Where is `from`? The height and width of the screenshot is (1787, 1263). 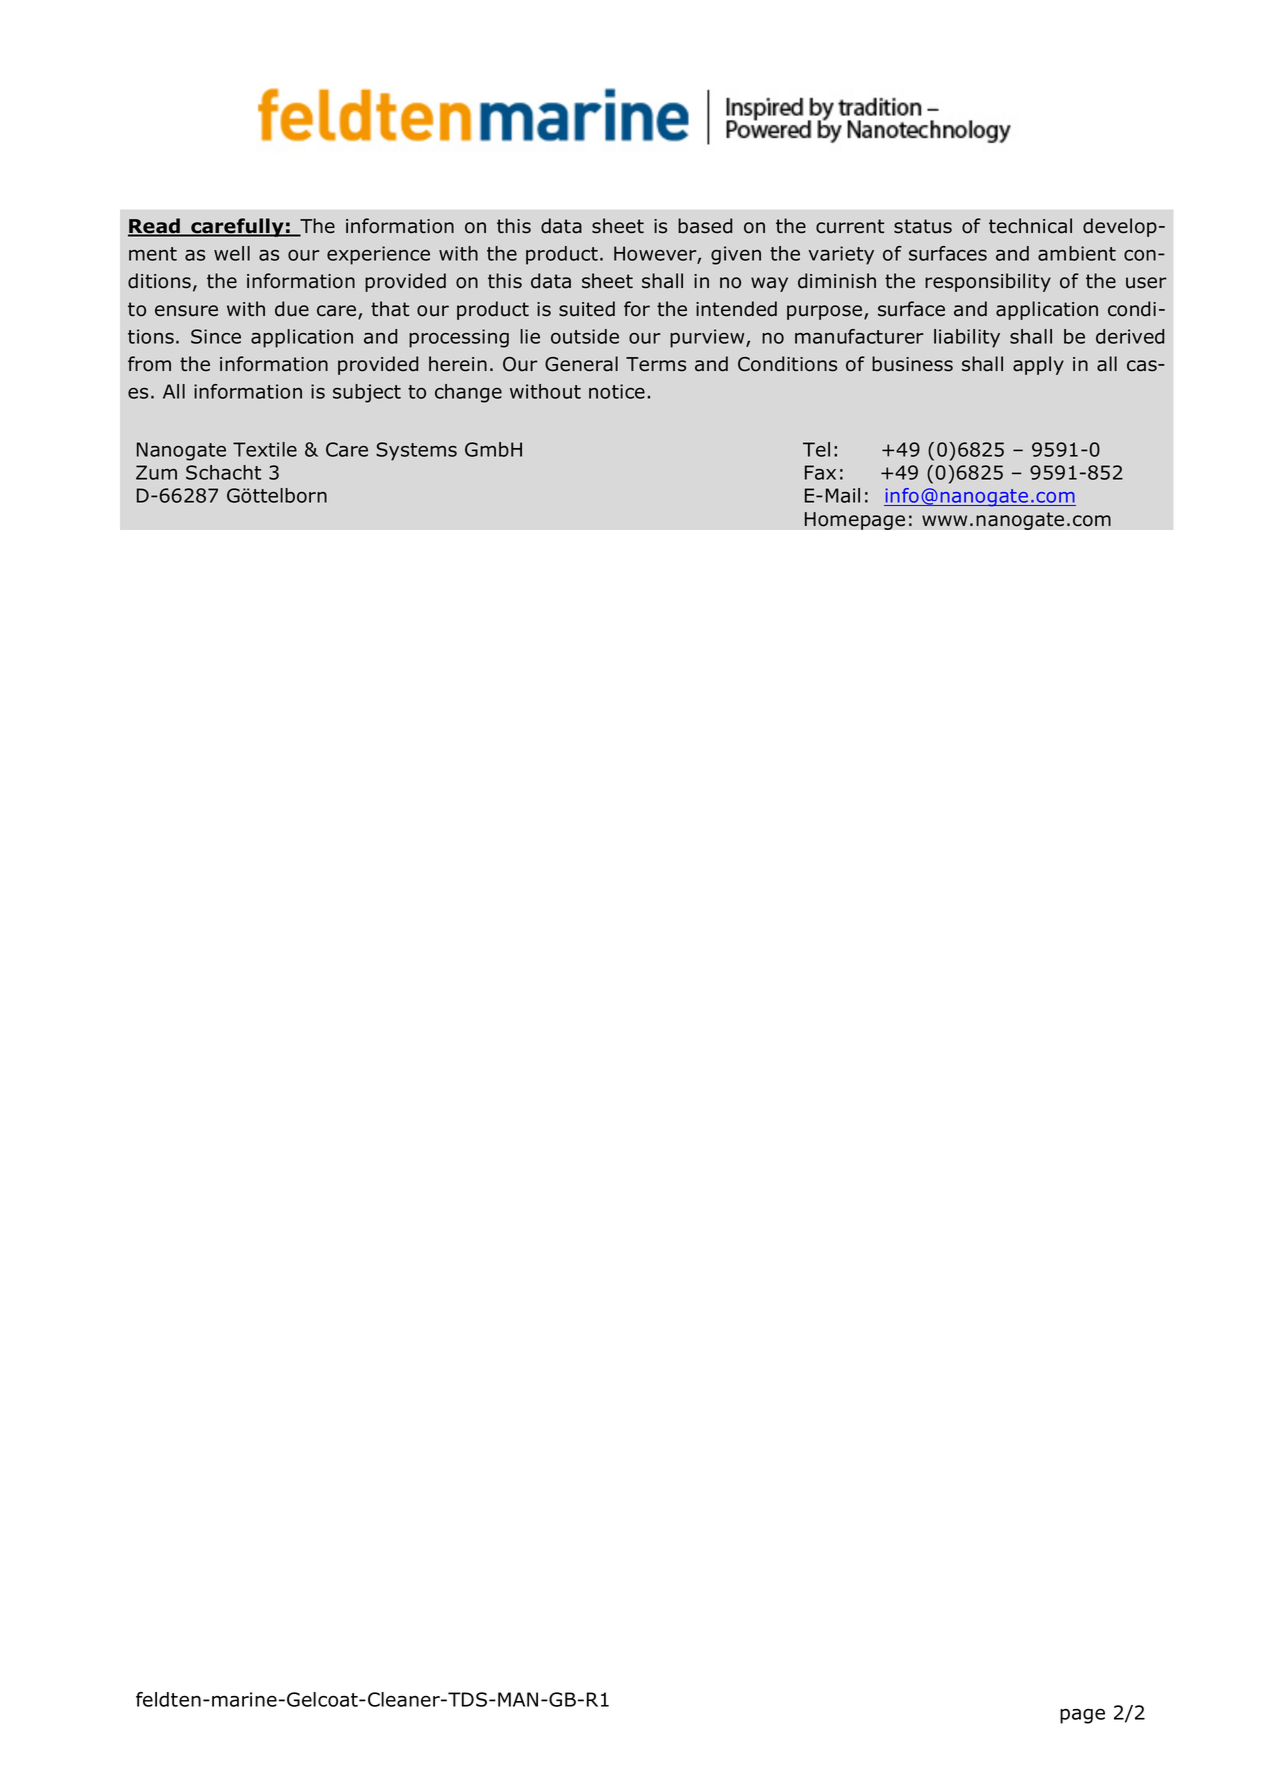
from is located at coordinates (149, 364).
